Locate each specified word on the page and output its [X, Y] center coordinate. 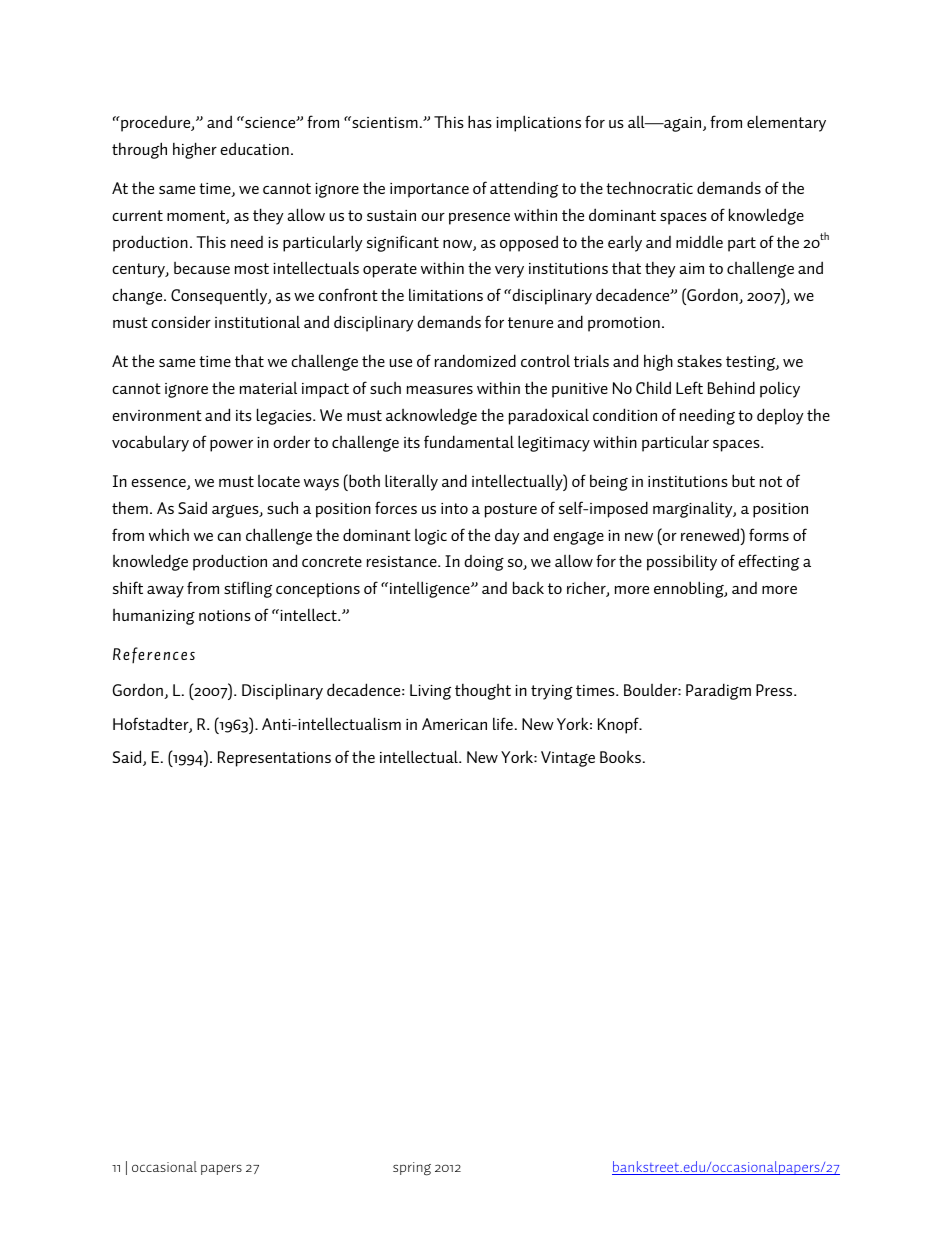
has [480, 121]
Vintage [568, 759]
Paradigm [718, 691]
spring [412, 1169]
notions [225, 615]
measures [440, 390]
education [254, 148]
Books [620, 757]
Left [689, 387]
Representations [274, 759]
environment [157, 415]
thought [483, 692]
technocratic [649, 188]
